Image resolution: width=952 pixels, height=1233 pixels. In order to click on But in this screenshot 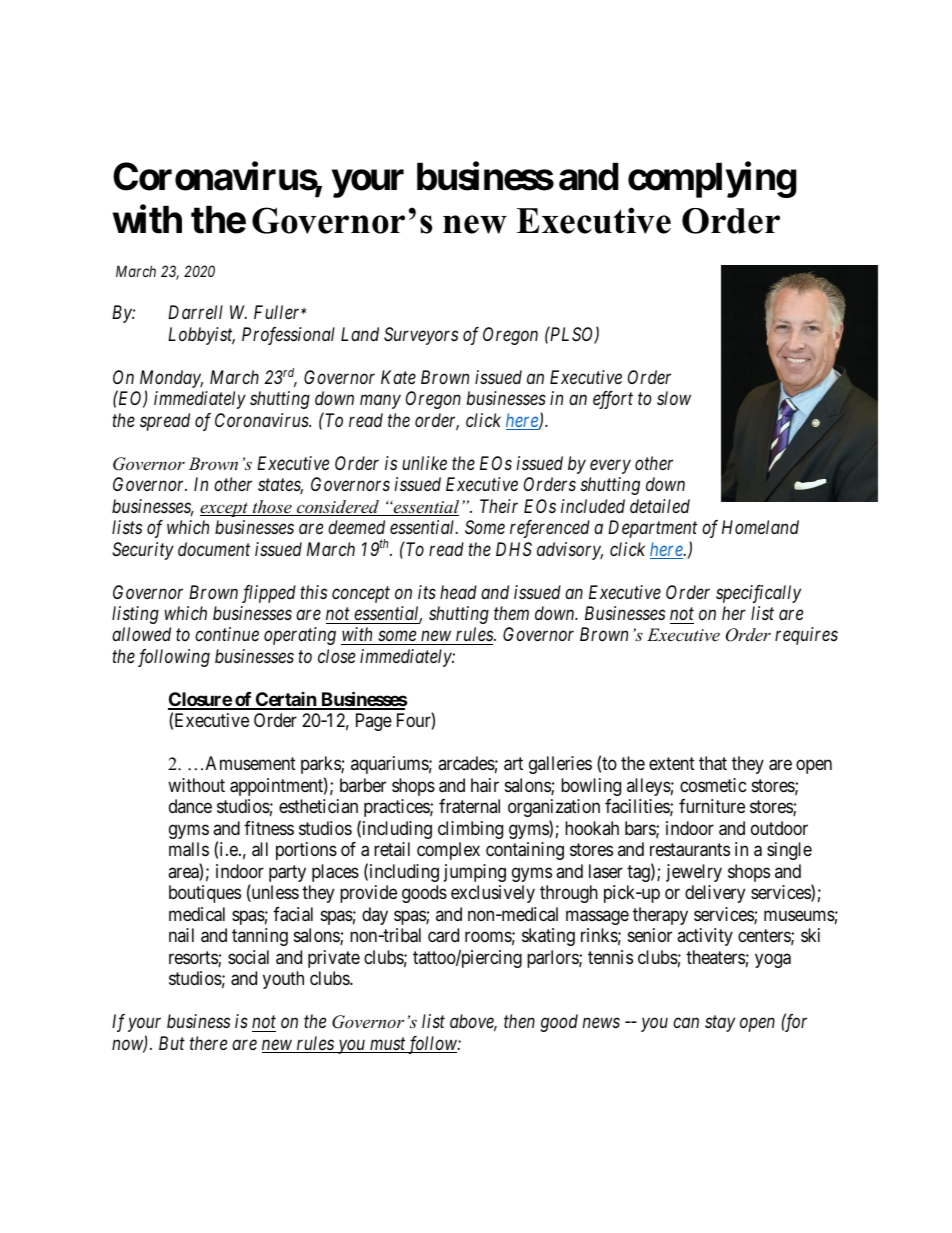, I will do `click(172, 1043)`.
